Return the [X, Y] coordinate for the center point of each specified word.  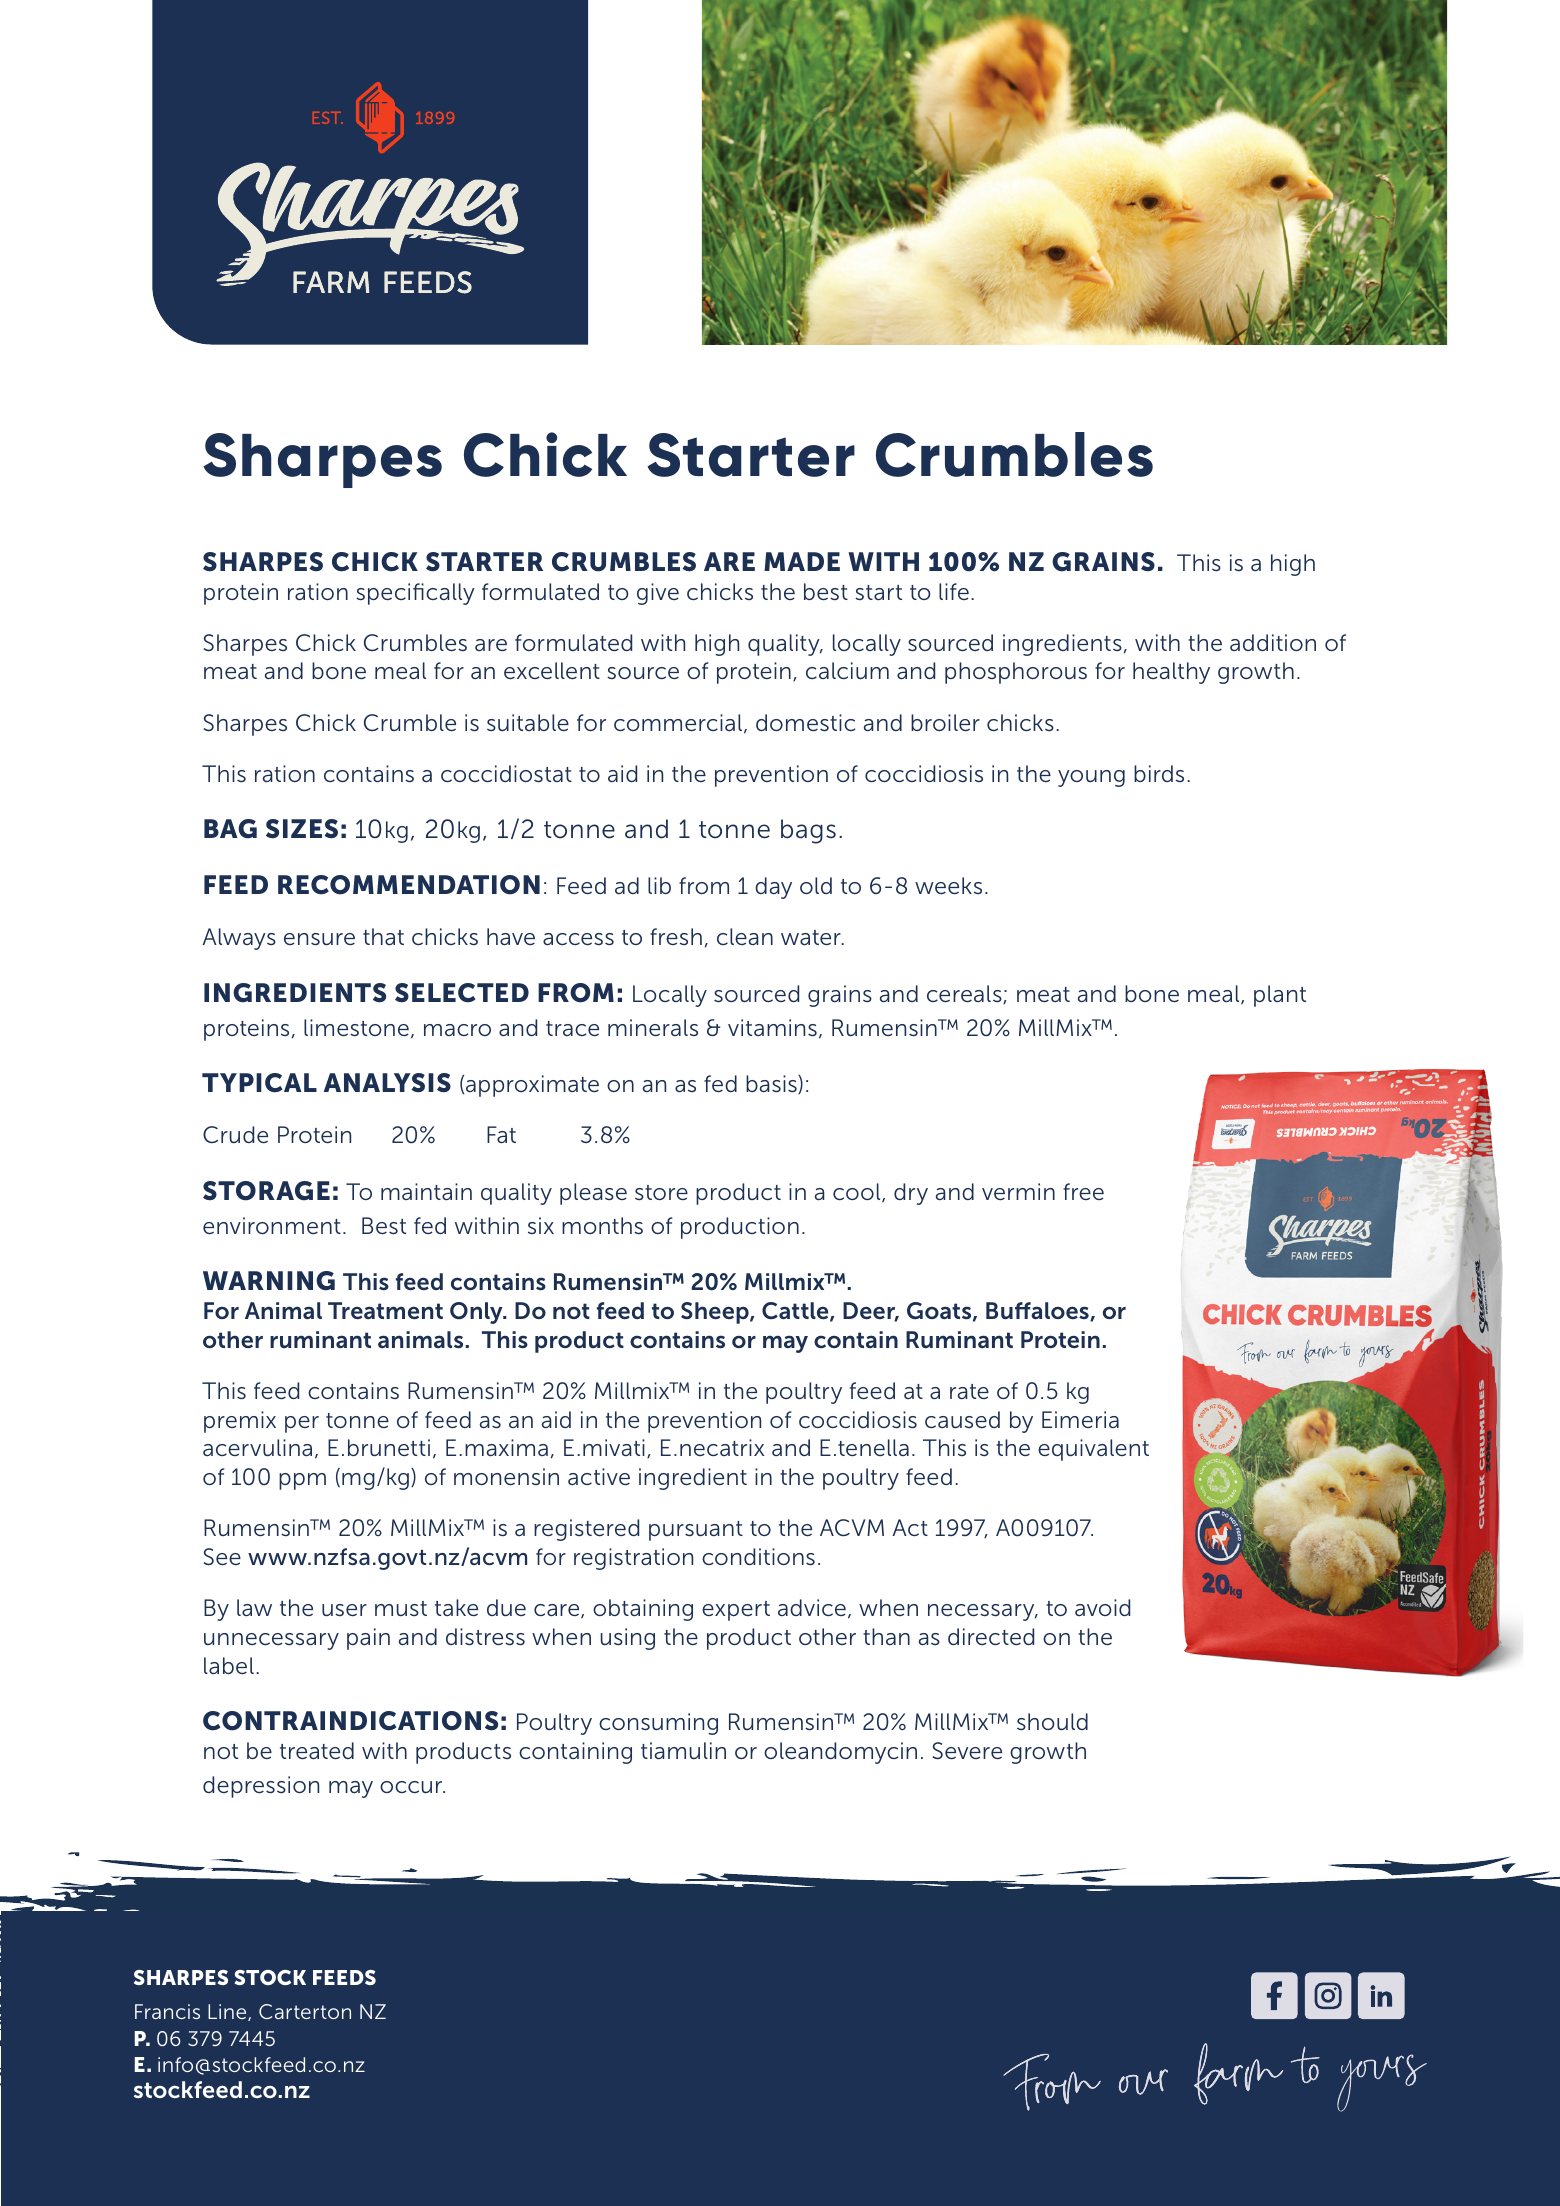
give [658, 594]
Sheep [716, 1313]
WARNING [269, 1281]
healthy [1171, 673]
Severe [967, 1751]
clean [745, 936]
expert [736, 1611]
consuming [658, 1724]
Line [228, 2012]
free [1083, 1191]
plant [1280, 996]
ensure [319, 939]
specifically [415, 594]
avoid [1102, 1607]
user [344, 1610]
